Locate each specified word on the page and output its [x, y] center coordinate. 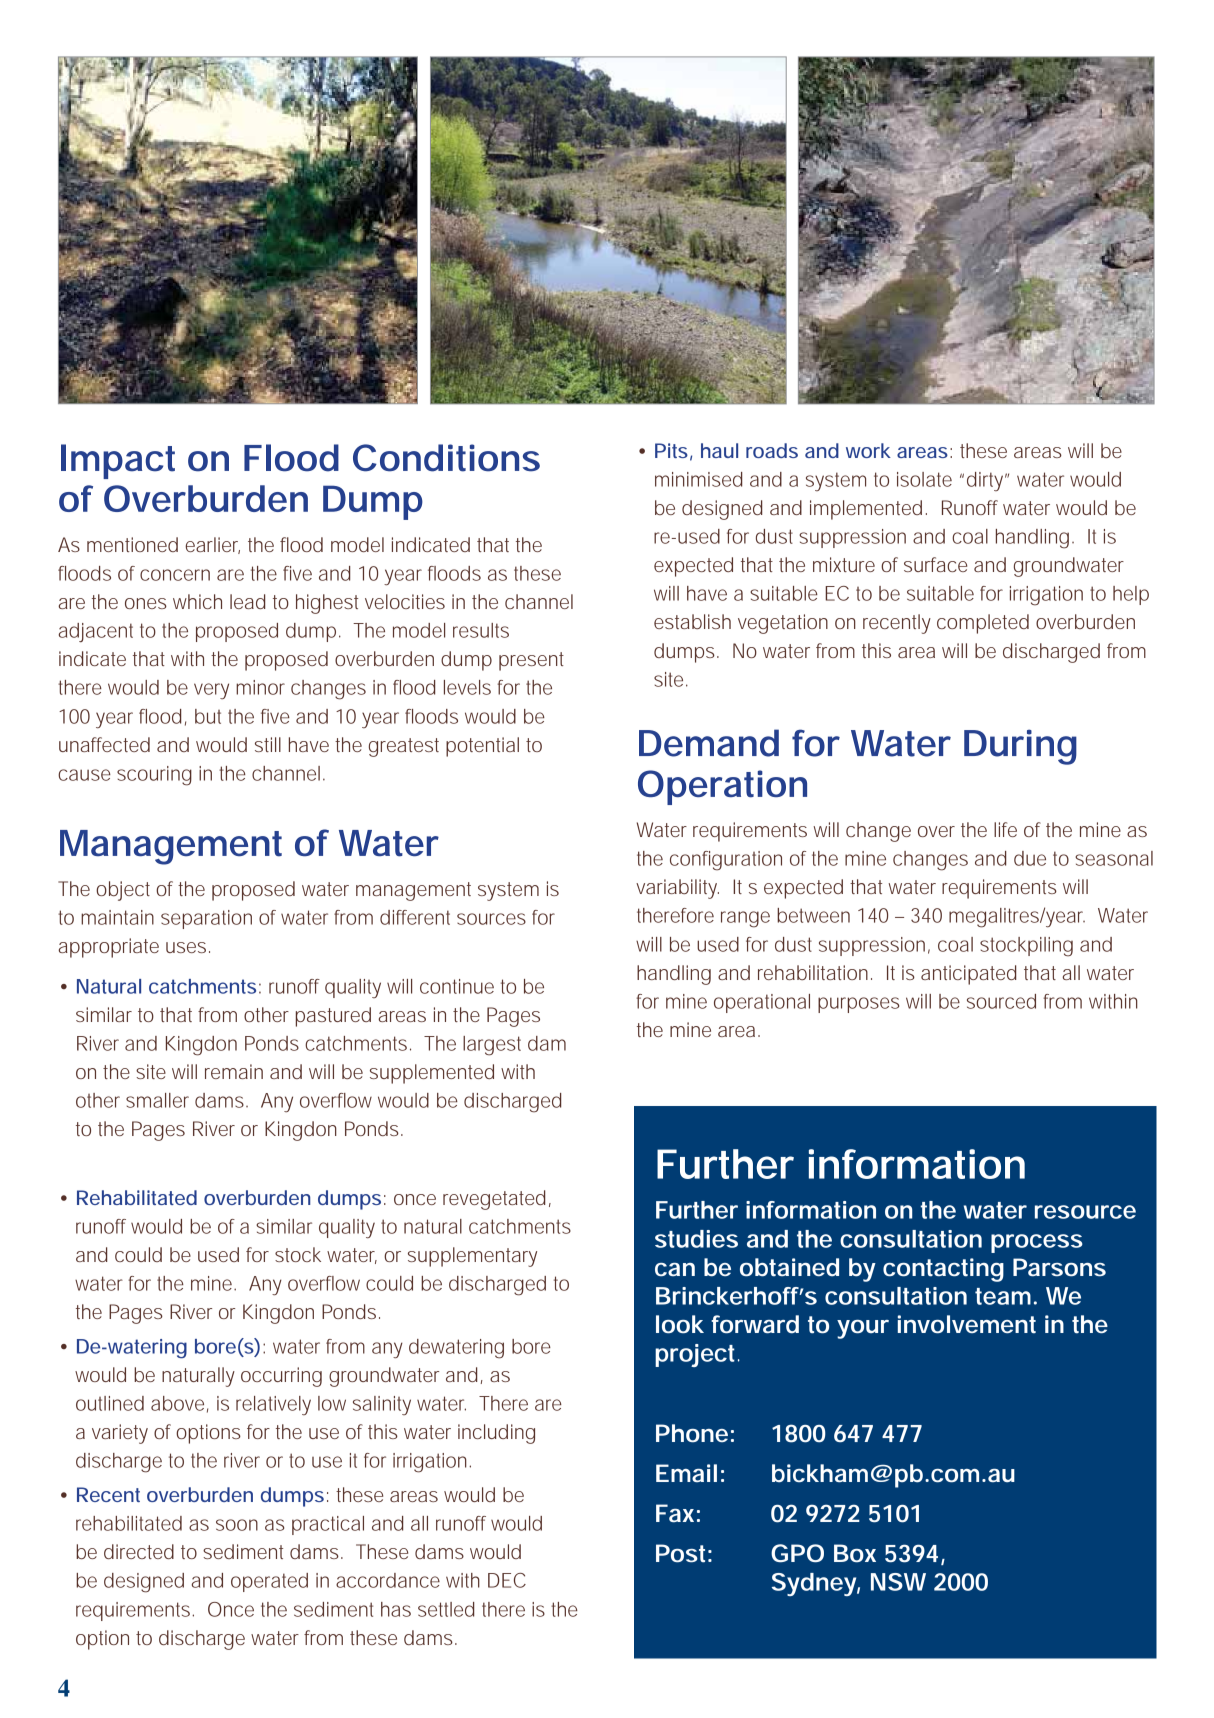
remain [234, 1071]
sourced [1001, 1001]
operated [269, 1582]
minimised [698, 479]
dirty [987, 481]
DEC [507, 1580]
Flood [291, 458]
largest [492, 1046]
